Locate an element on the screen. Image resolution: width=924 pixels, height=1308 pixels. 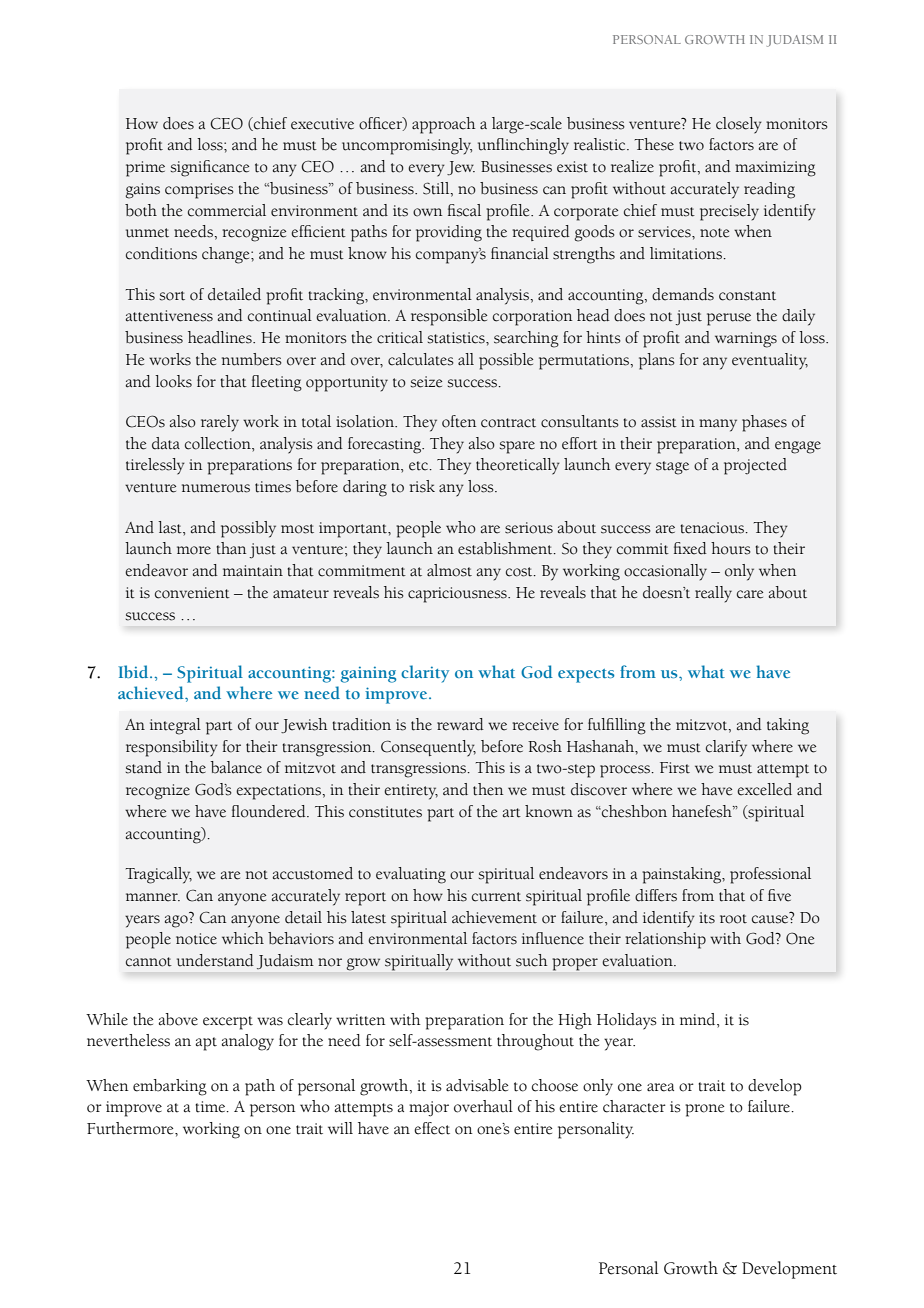
etc is located at coordinates (418, 466).
